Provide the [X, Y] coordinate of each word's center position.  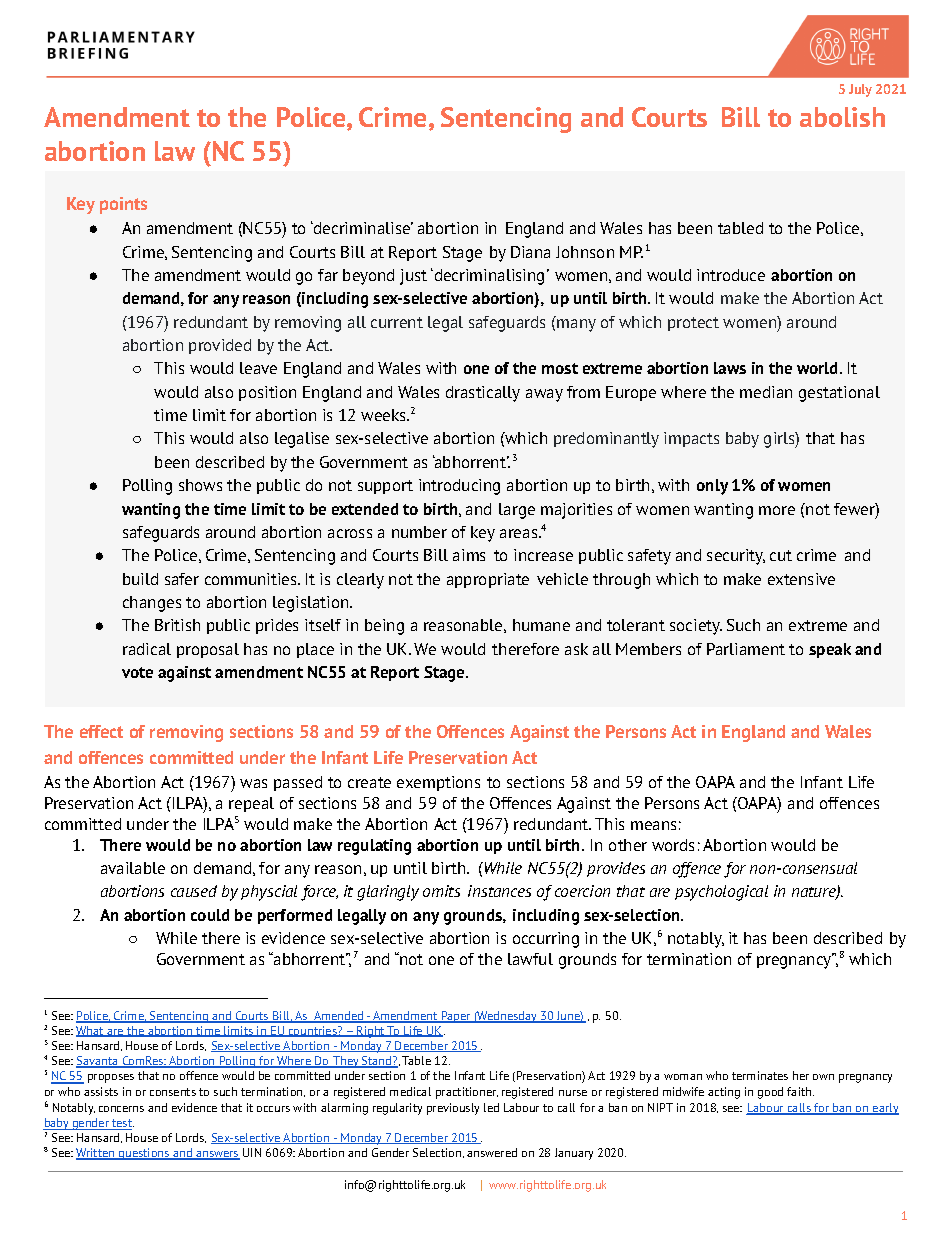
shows [200, 485]
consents [173, 1092]
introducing [459, 487]
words [673, 845]
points [123, 205]
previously [453, 1109]
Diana [530, 252]
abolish [842, 117]
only [712, 487]
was [253, 783]
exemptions [438, 783]
